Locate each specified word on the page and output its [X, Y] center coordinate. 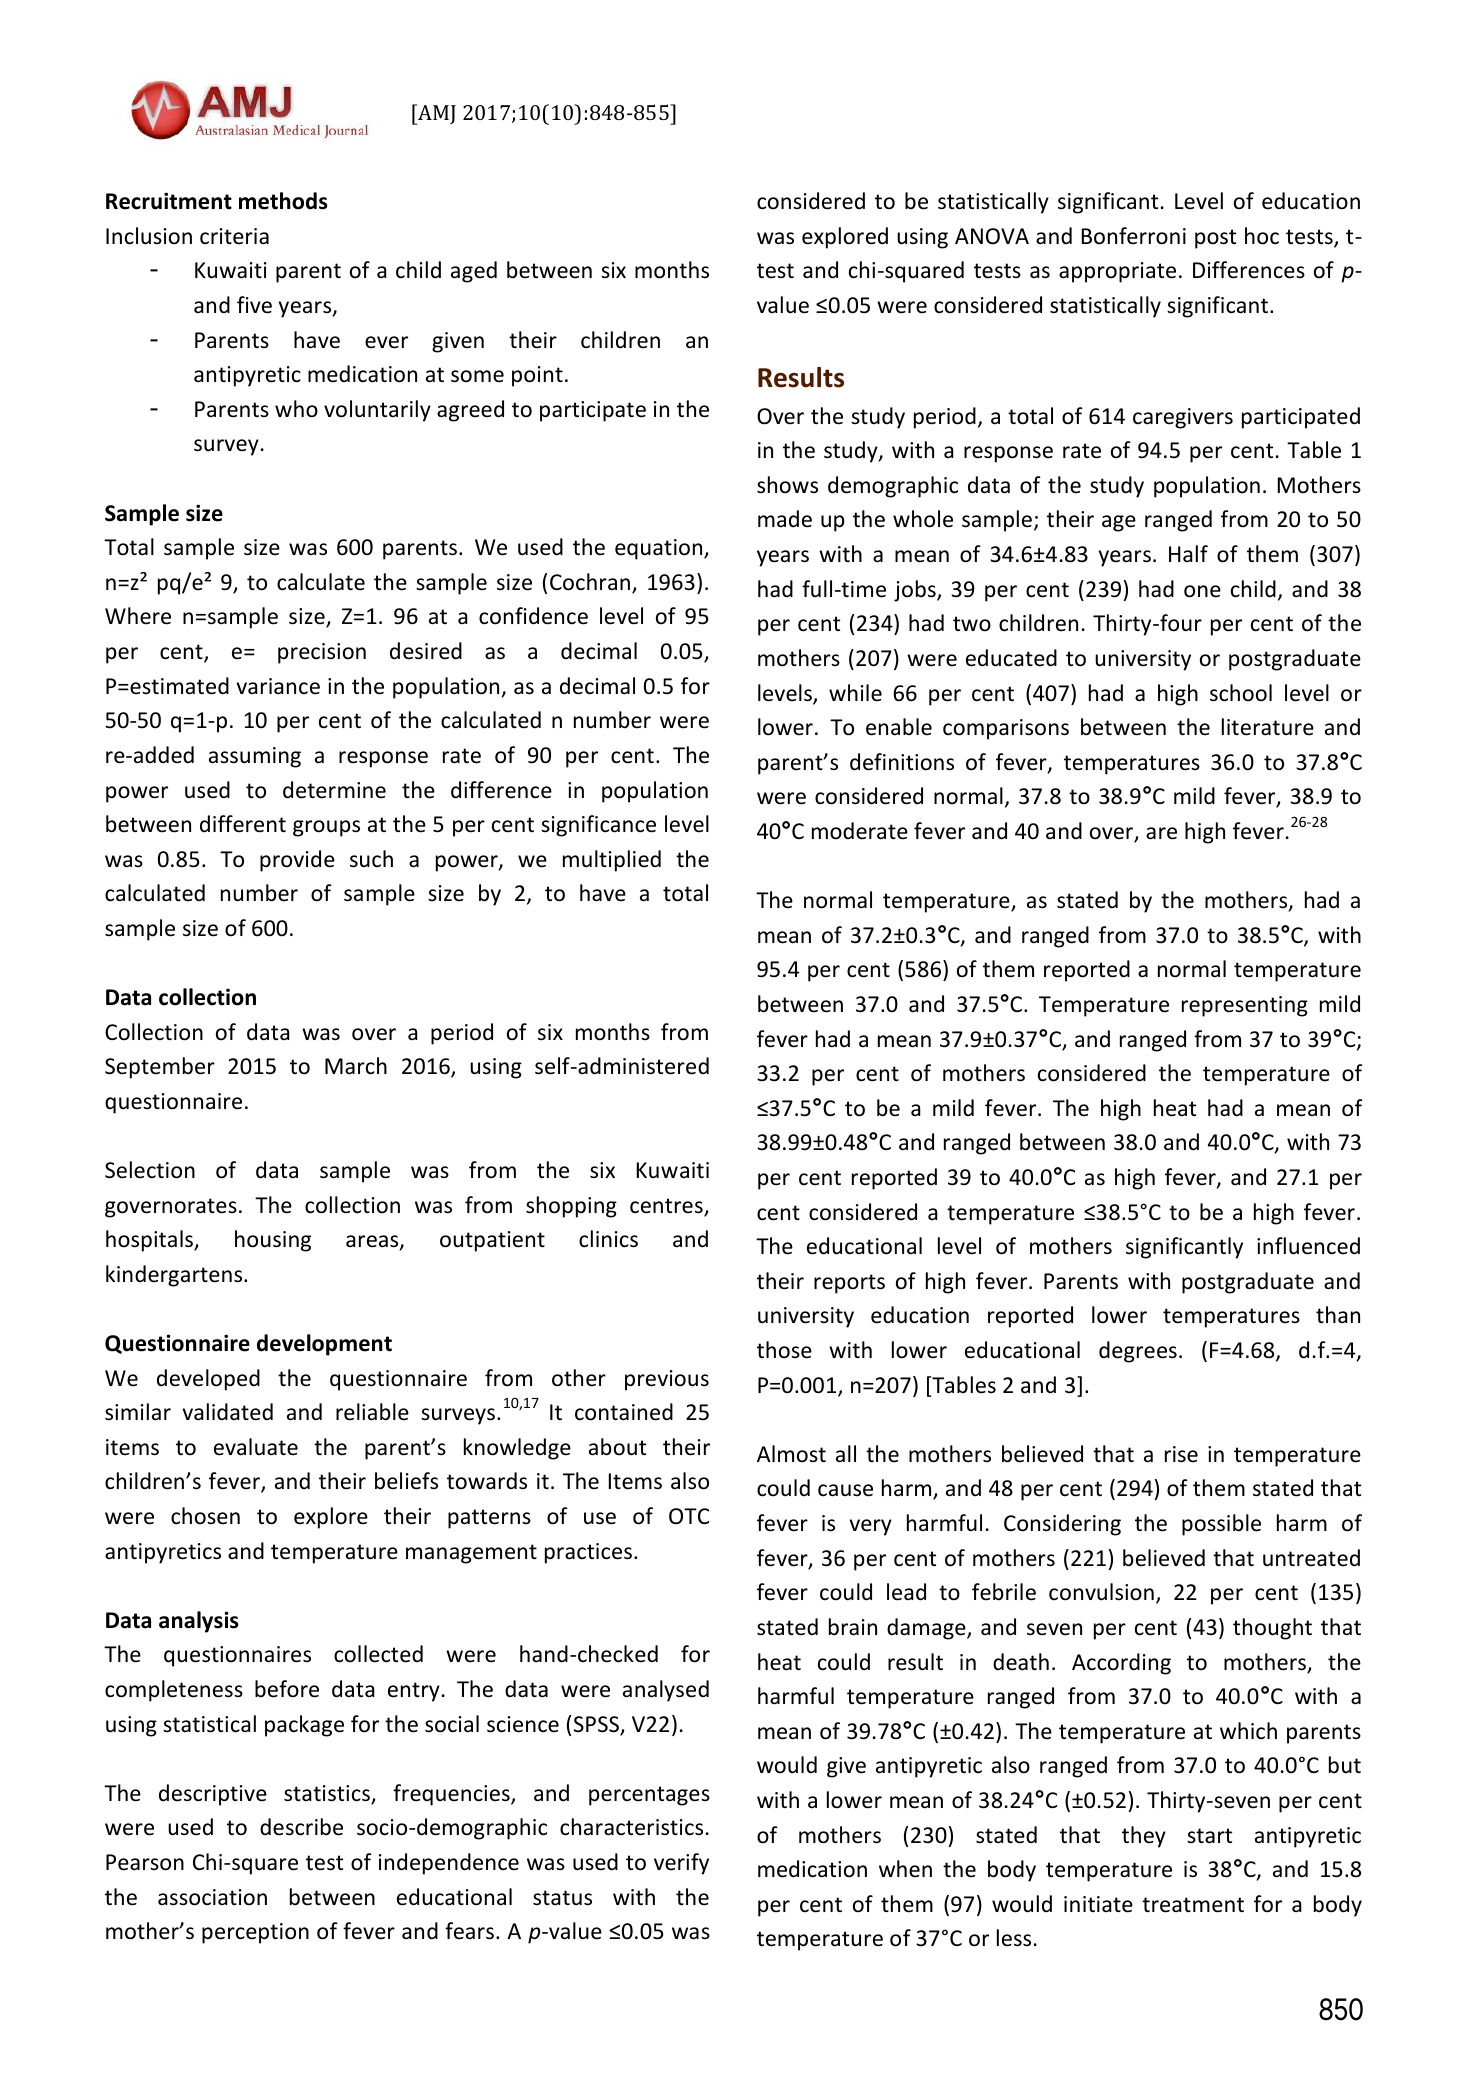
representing [1245, 1006]
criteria [234, 236]
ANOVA [992, 236]
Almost [791, 1454]
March [356, 1066]
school [1241, 693]
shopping [571, 1207]
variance [278, 686]
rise [1181, 1454]
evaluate [256, 1447]
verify [681, 1864]
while [855, 693]
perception [255, 1933]
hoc [1262, 236]
